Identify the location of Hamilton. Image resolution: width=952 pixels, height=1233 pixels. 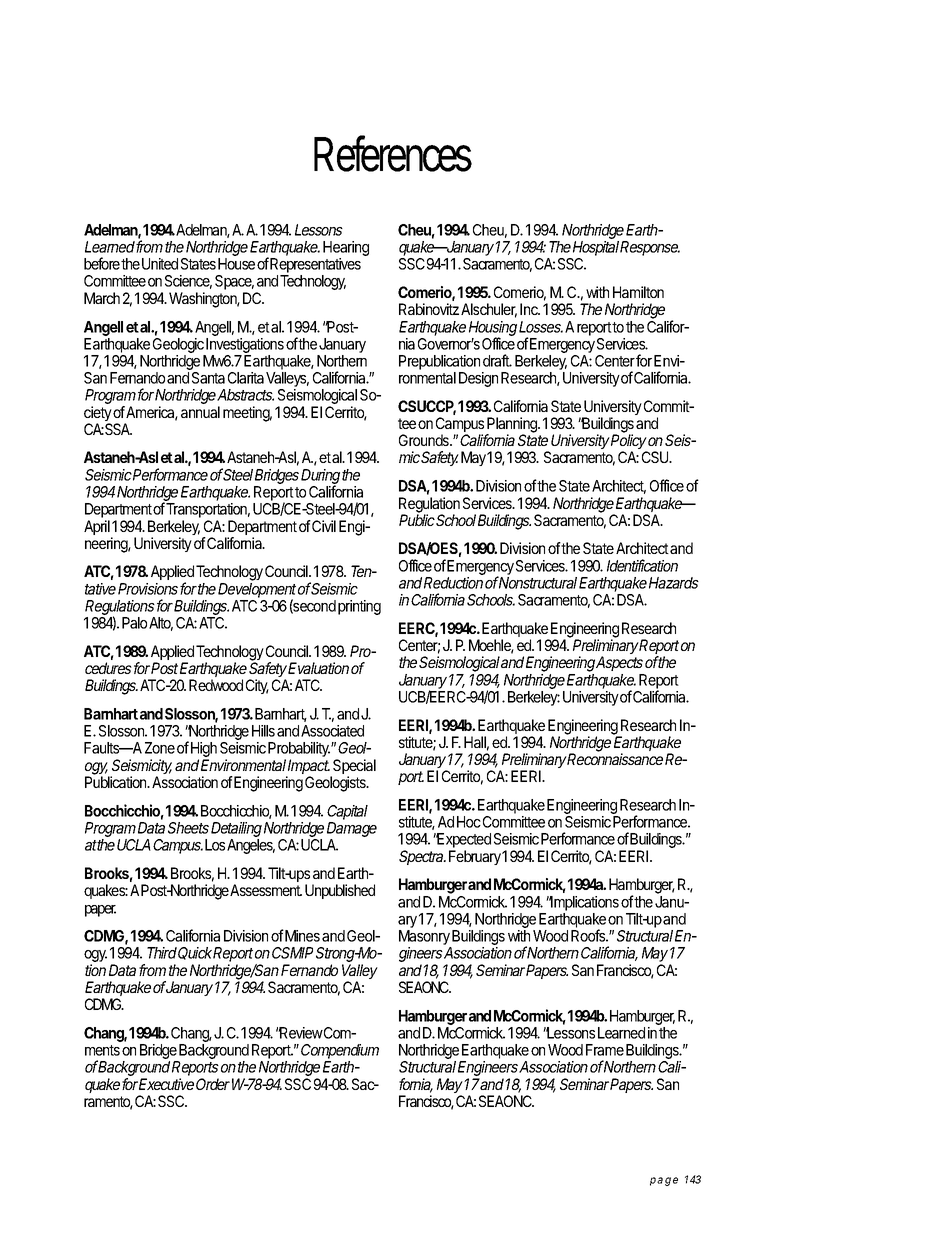
(638, 292).
